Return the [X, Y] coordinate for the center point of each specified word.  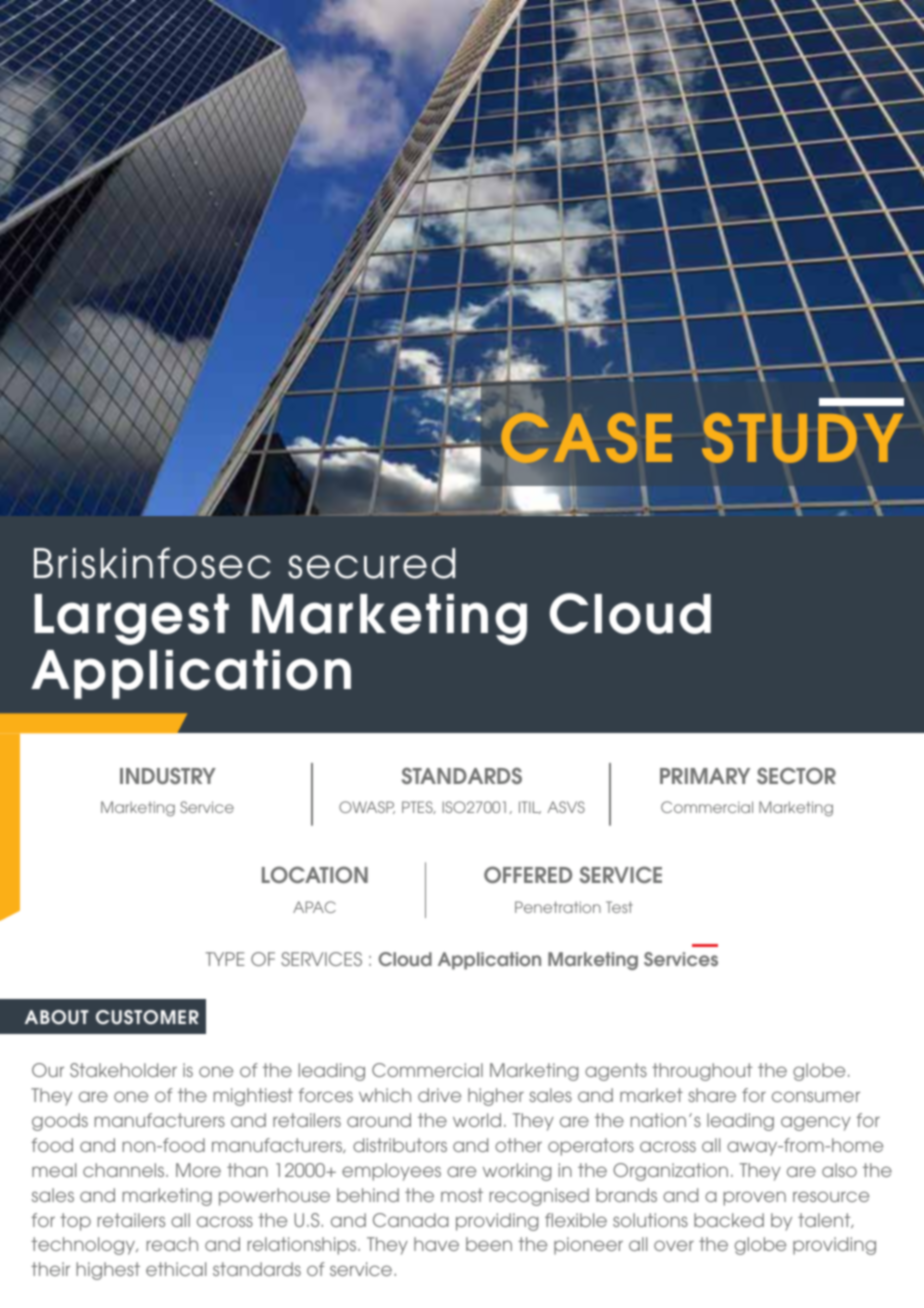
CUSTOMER [147, 1017]
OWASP [367, 807]
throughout [702, 1072]
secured [371, 563]
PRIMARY [705, 776]
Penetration [558, 907]
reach [172, 1244]
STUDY [802, 438]
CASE [585, 437]
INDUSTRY [168, 775]
